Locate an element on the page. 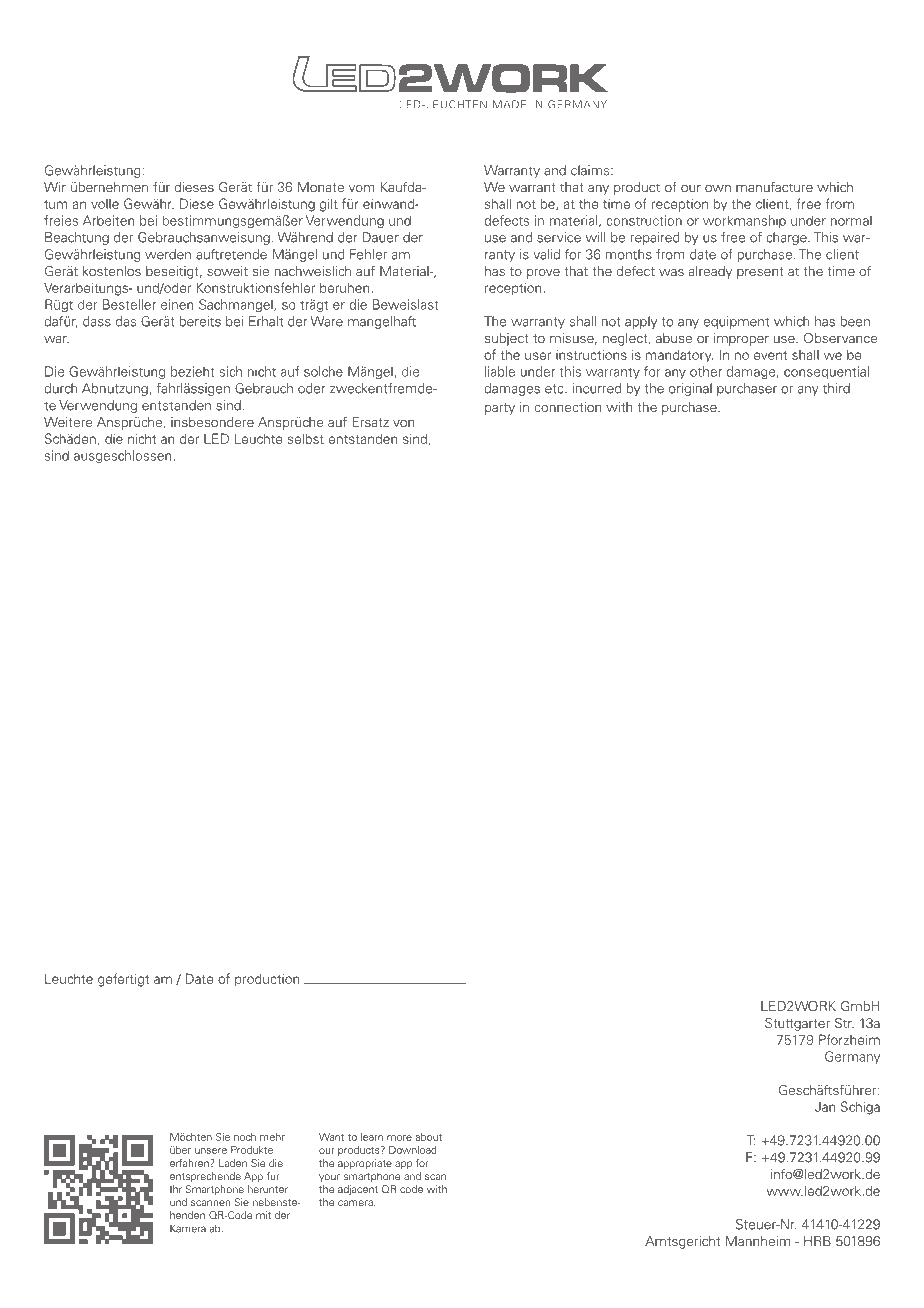  Ersatz is located at coordinates (370, 422).
